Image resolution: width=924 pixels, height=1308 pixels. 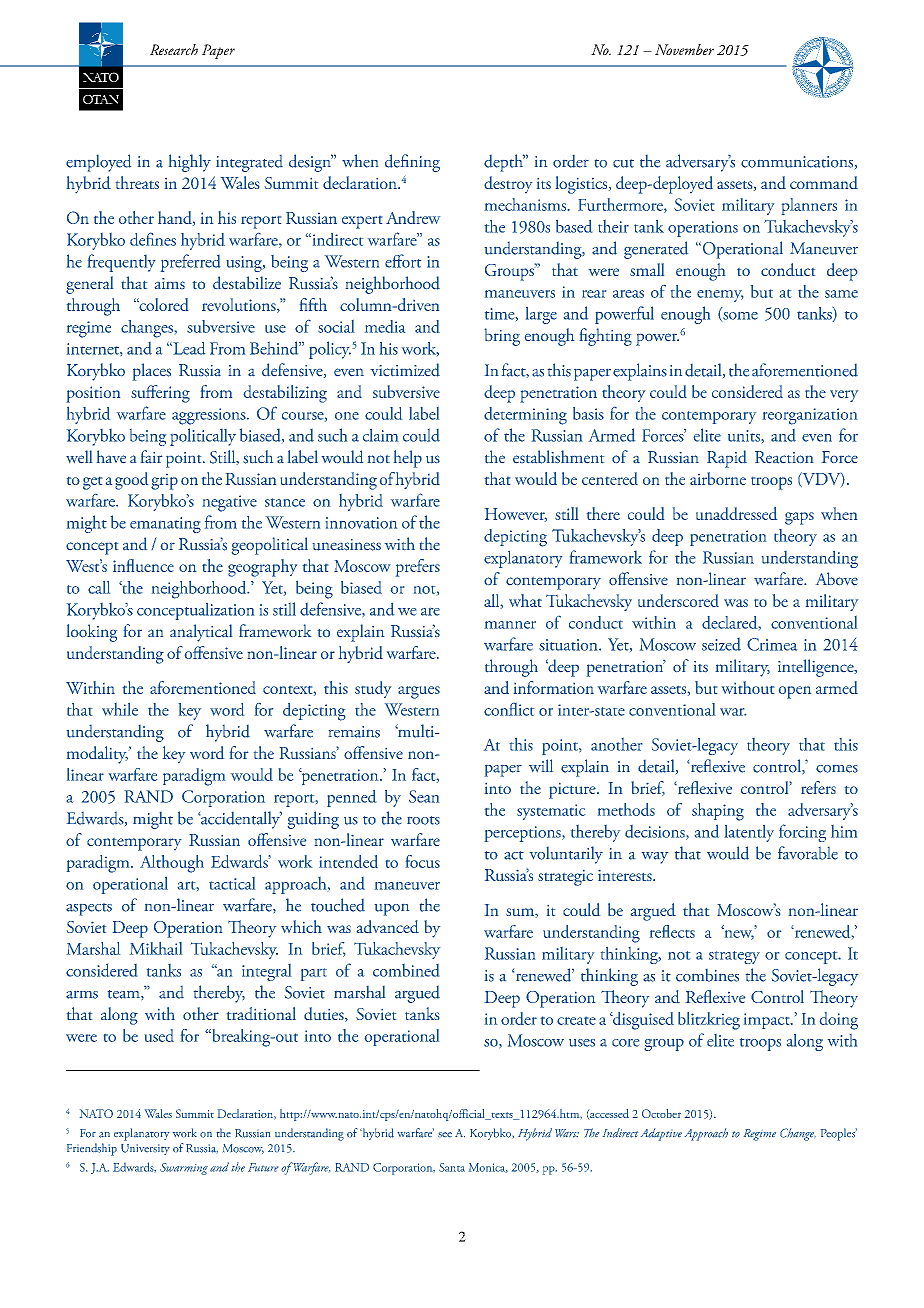 I want to click on November, so click(x=684, y=49).
